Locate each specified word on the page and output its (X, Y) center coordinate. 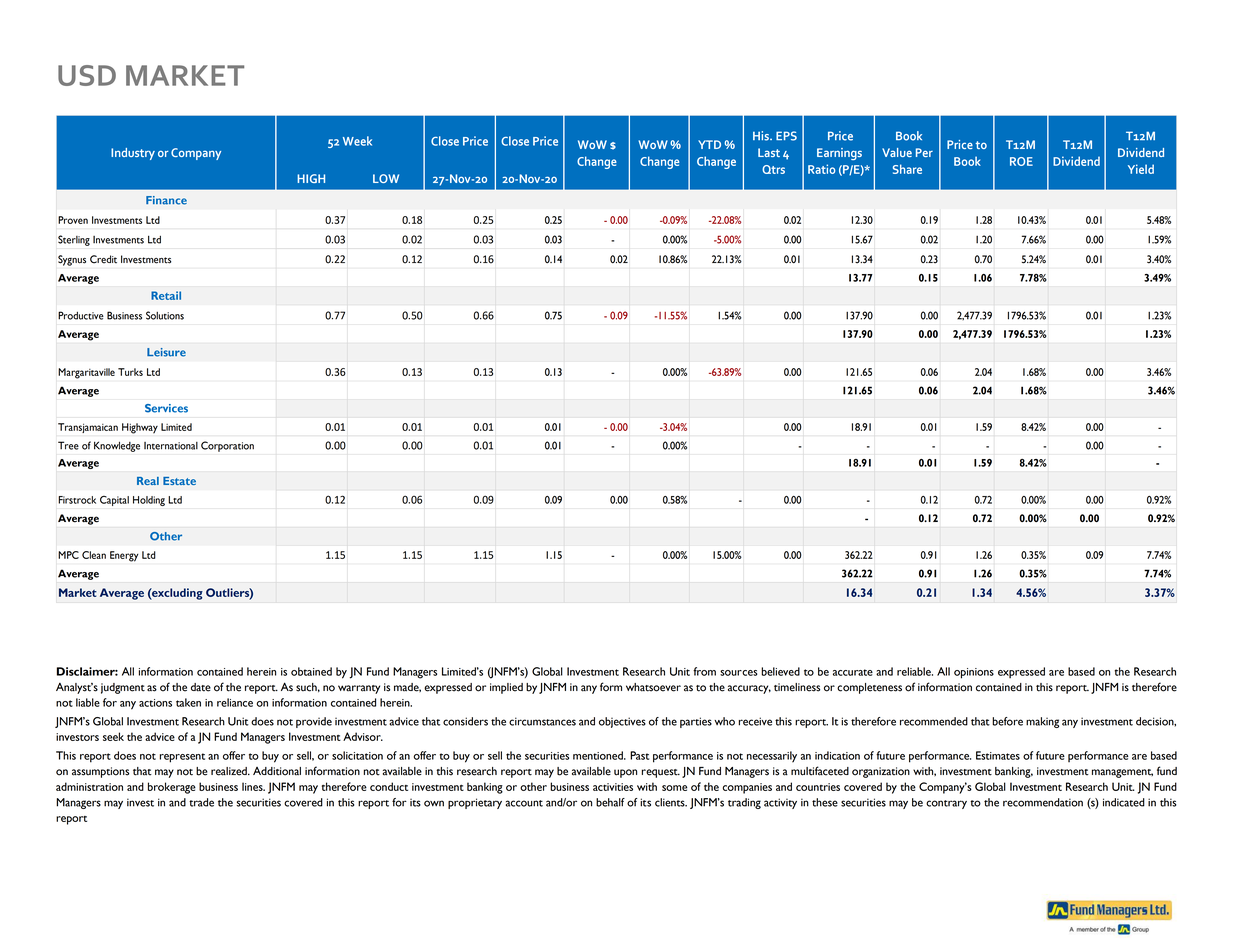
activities (613, 787)
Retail (166, 295)
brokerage (172, 788)
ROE (1021, 161)
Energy (124, 556)
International (171, 446)
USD (87, 75)
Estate (179, 481)
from (704, 671)
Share (907, 169)
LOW (386, 178)
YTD (709, 144)
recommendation (1043, 802)
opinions (974, 673)
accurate (853, 672)
